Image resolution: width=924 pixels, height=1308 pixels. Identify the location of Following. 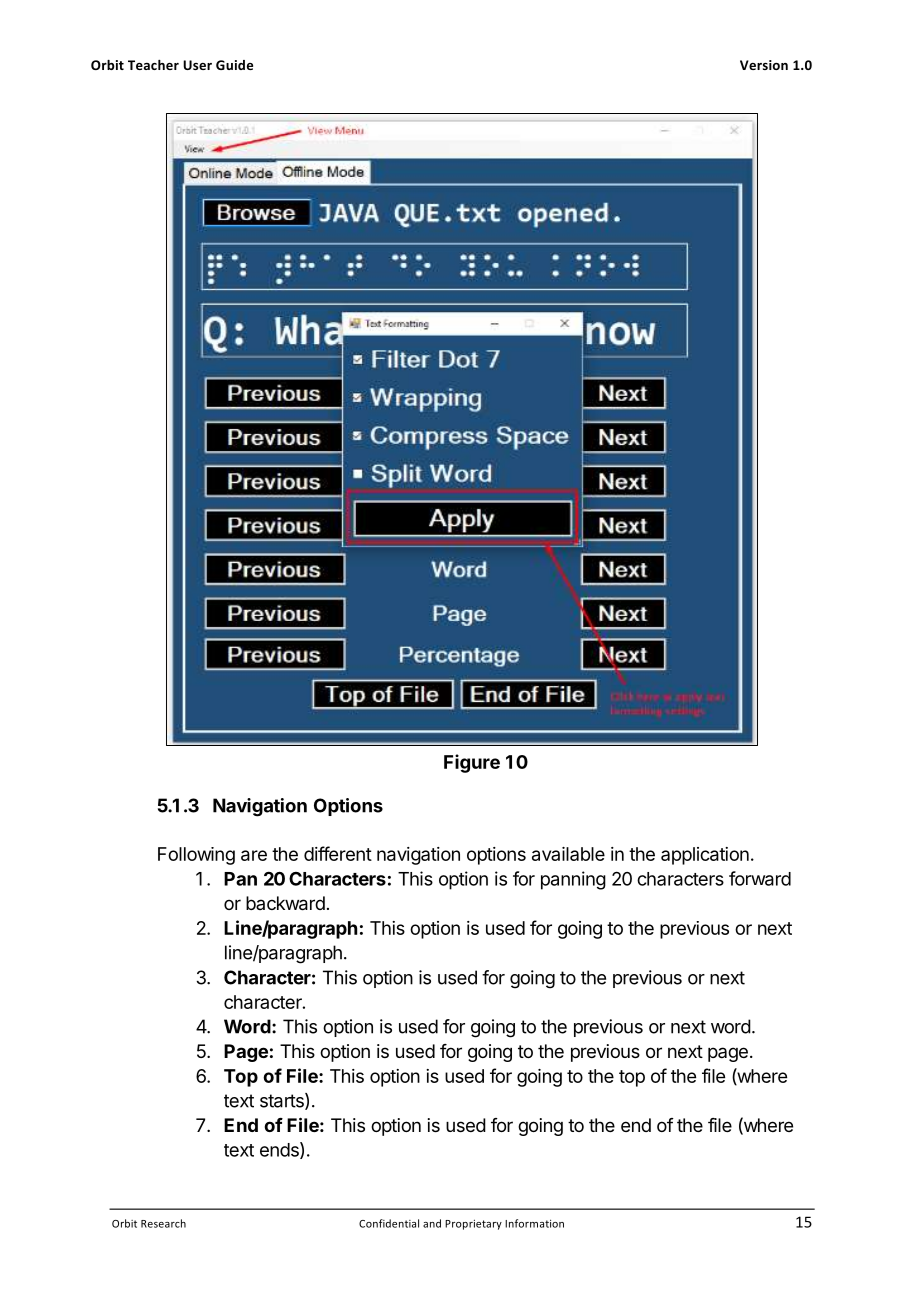
(196, 856).
